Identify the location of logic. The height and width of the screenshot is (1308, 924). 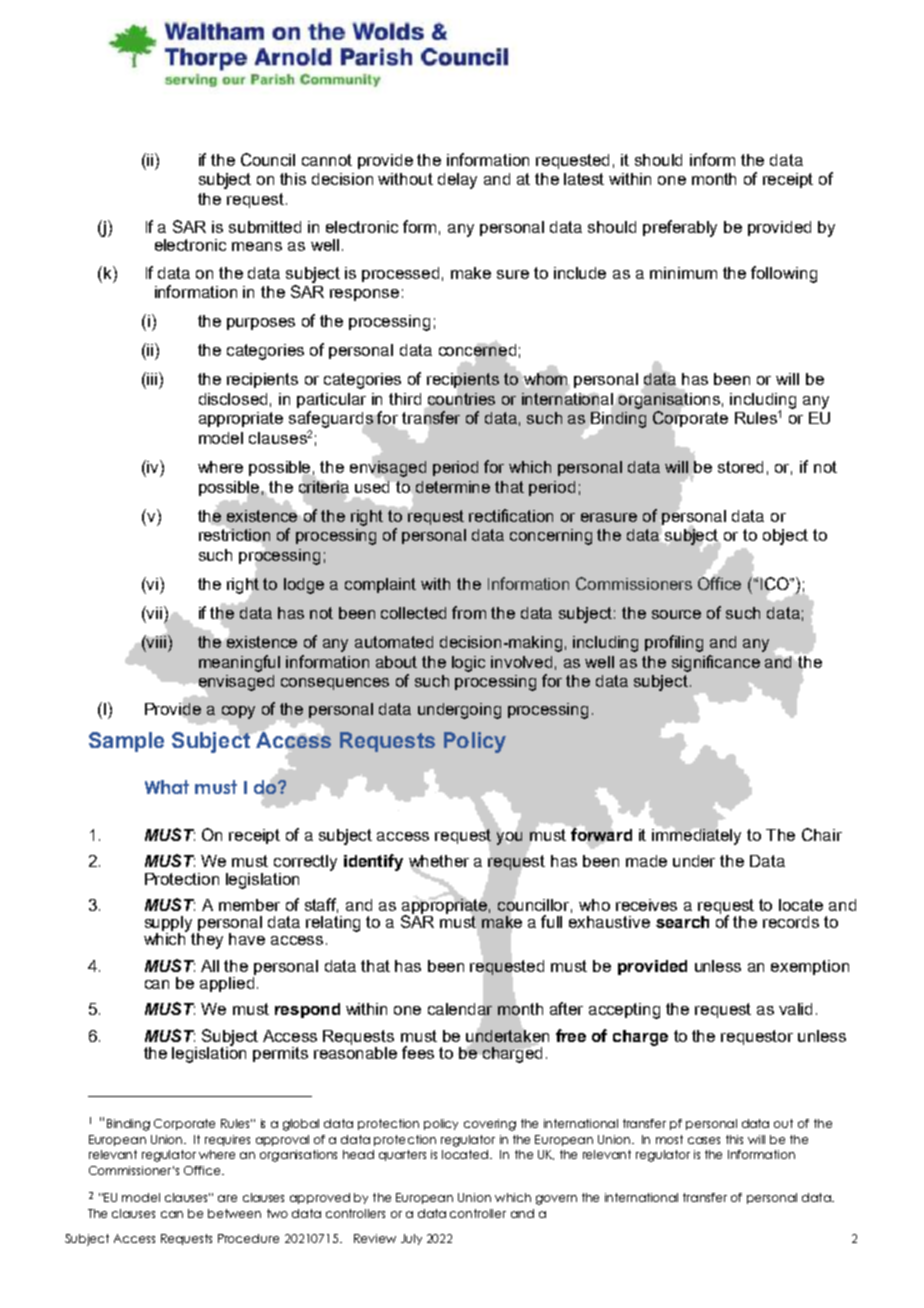
(468, 664).
